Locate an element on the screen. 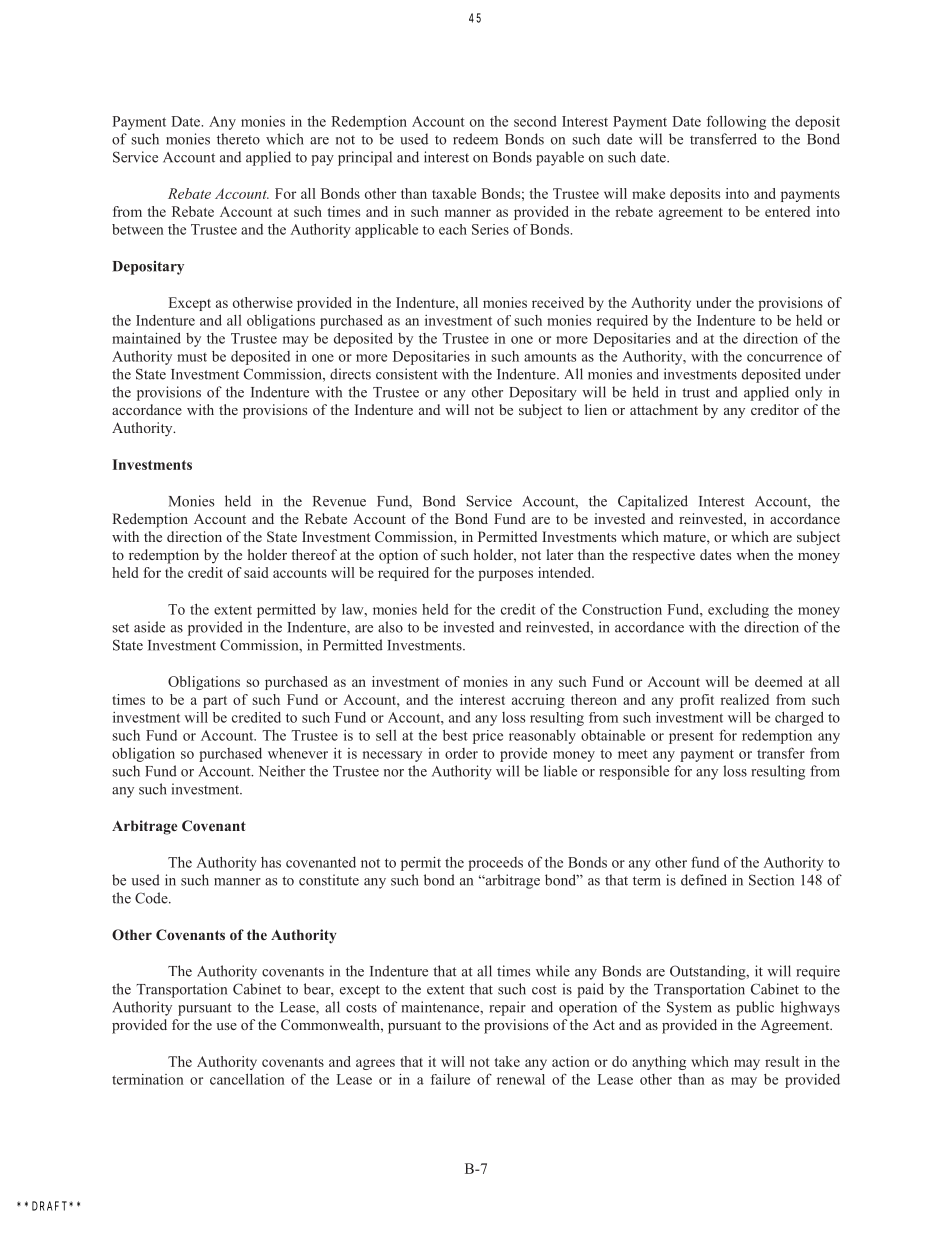 This screenshot has width=952, height=1233. thereto is located at coordinates (238, 139).
